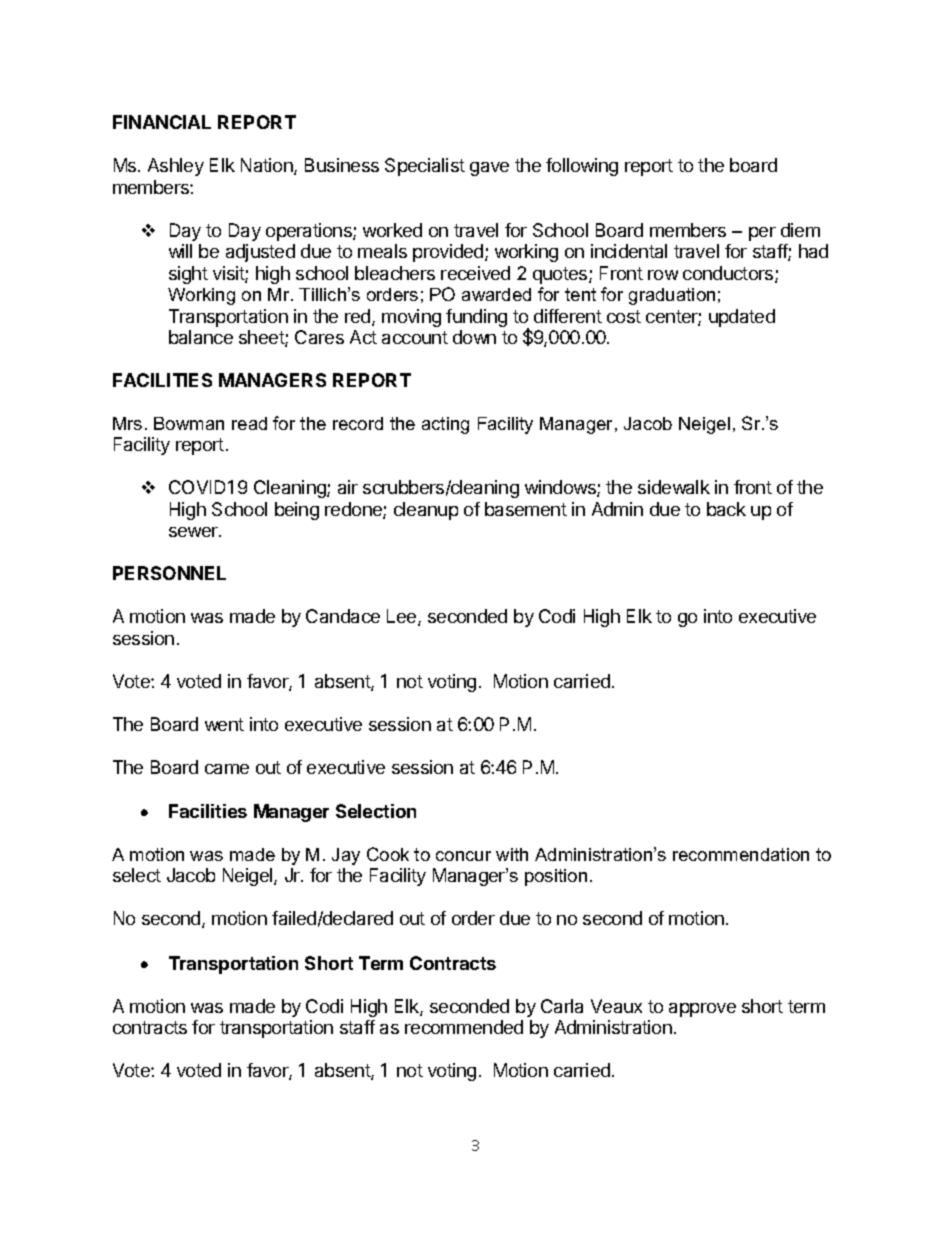  Describe the element at coordinates (224, 724) in the screenshot. I see `went` at that location.
